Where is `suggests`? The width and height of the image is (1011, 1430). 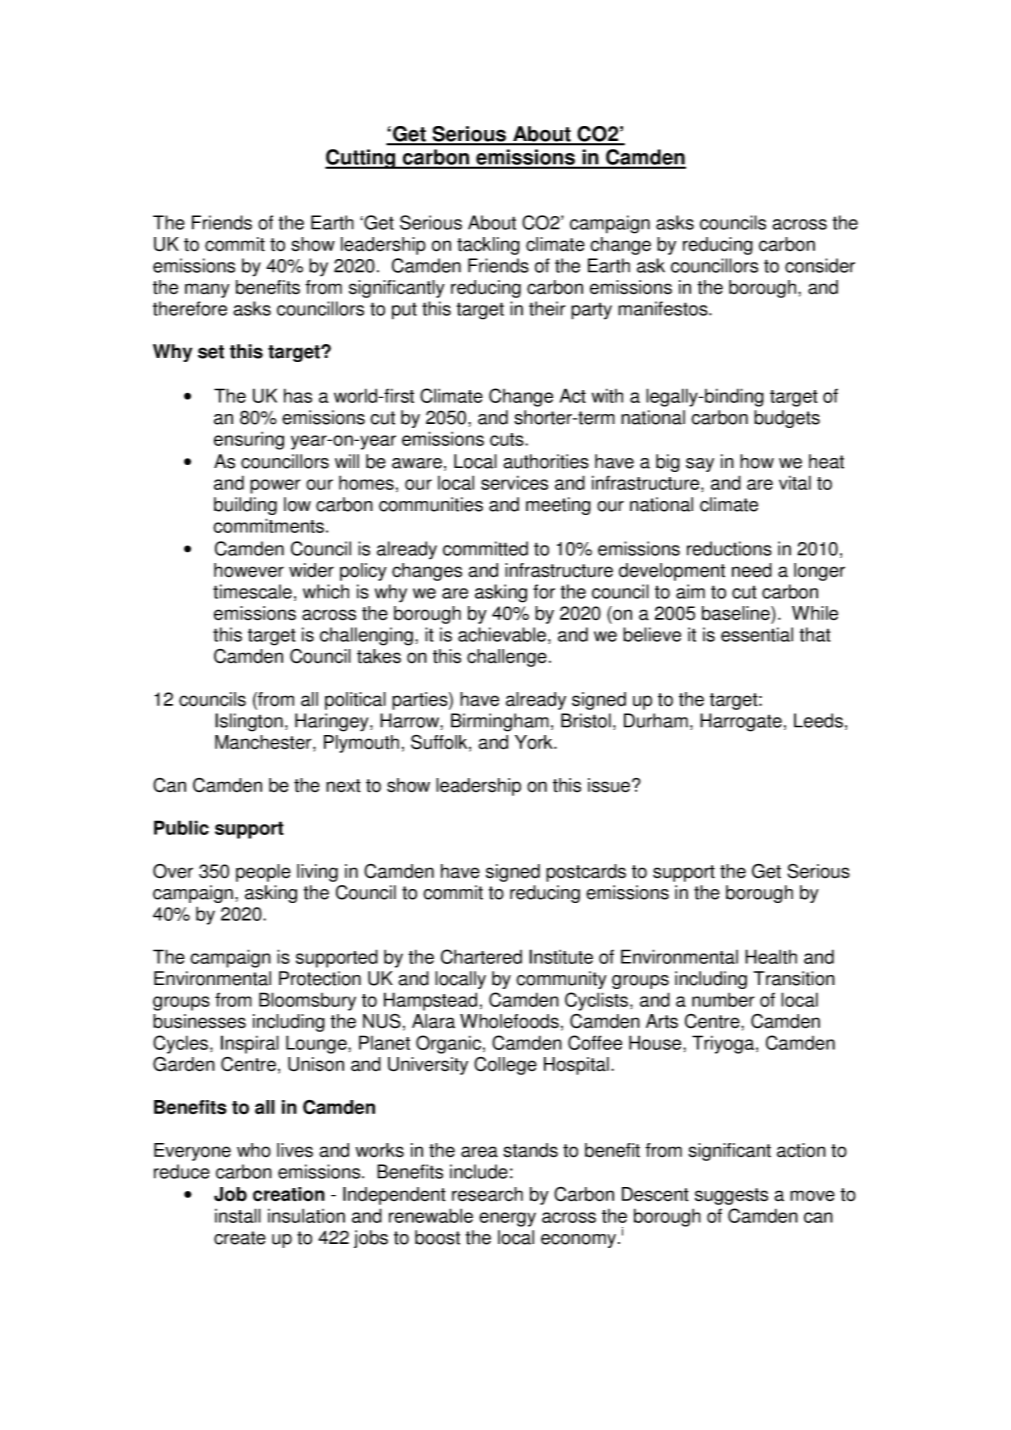 suggests is located at coordinates (731, 1196).
